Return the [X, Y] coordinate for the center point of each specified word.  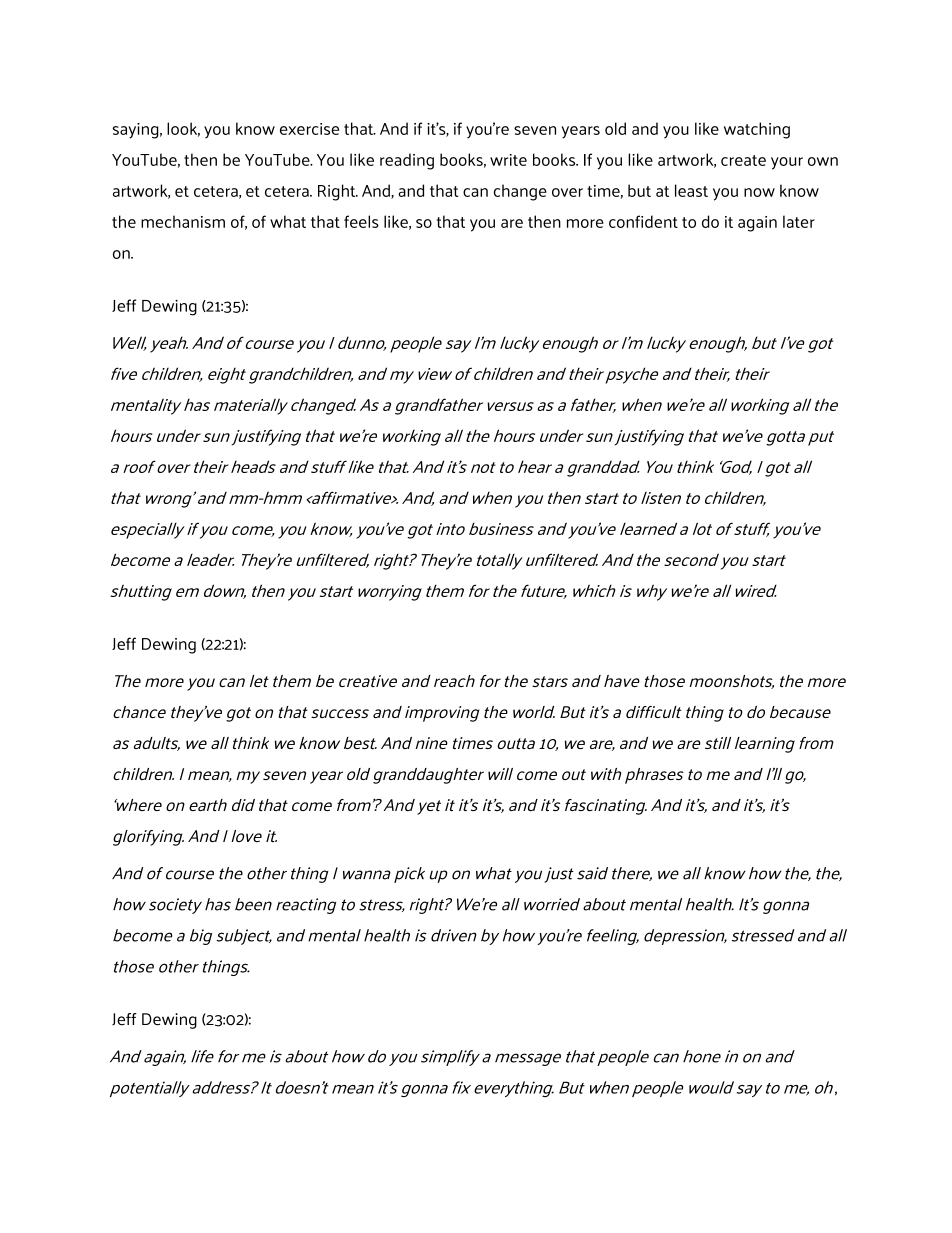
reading [407, 161]
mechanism [183, 221]
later [799, 221]
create [743, 160]
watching [757, 130]
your [787, 163]
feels [361, 221]
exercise [309, 129]
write [508, 160]
